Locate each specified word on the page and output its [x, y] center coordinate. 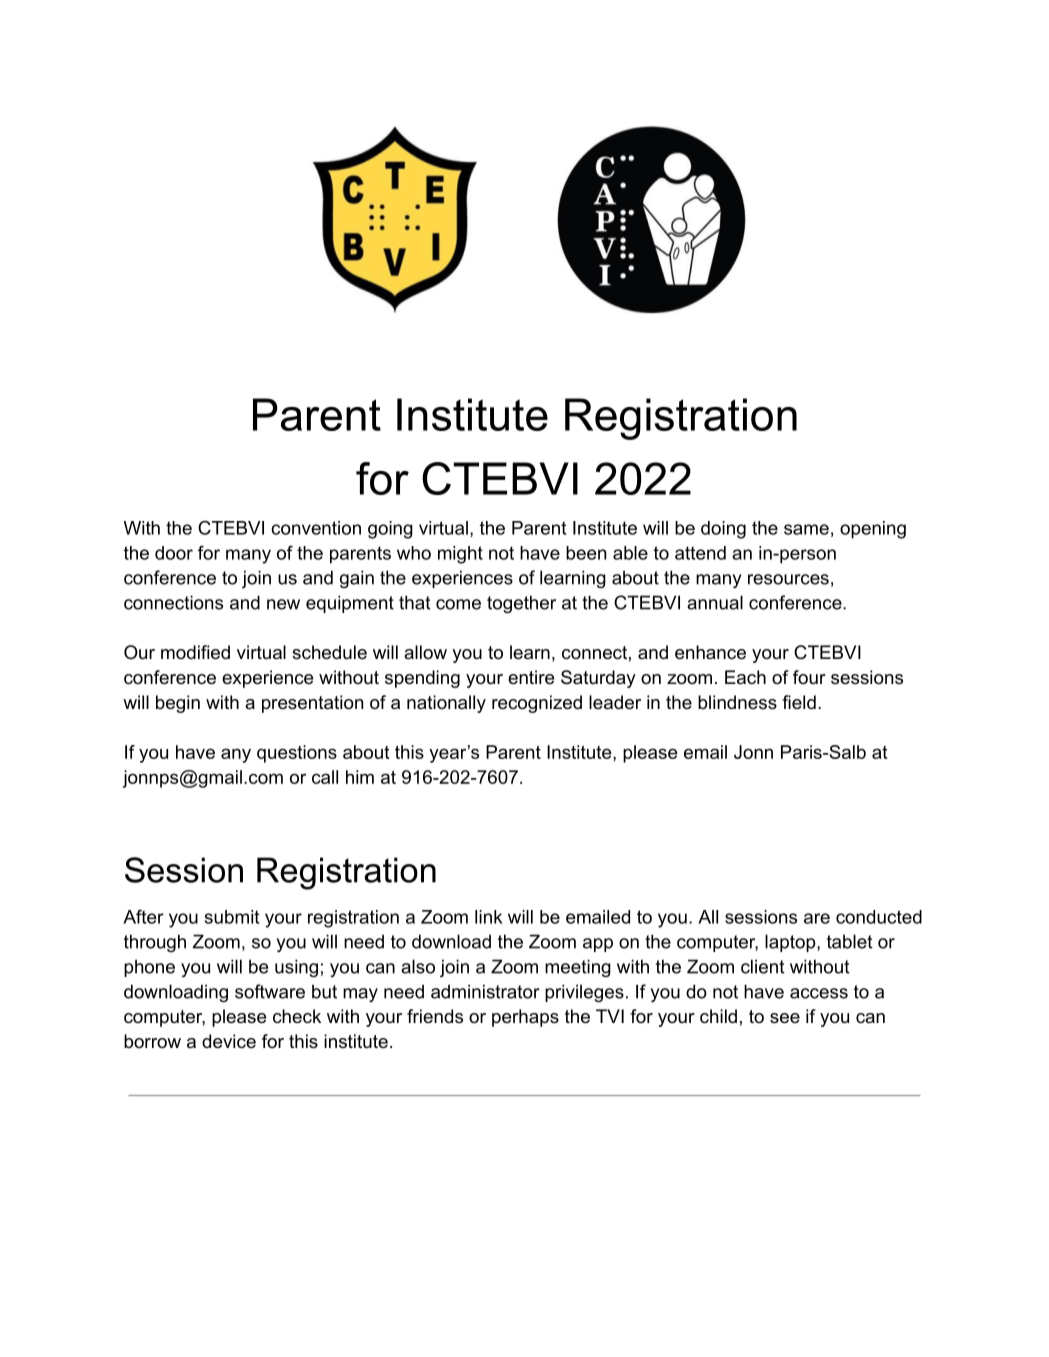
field [799, 702]
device [229, 1041]
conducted [879, 917]
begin [178, 704]
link [489, 917]
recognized [537, 704]
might [460, 555]
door [174, 553]
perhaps [525, 1018]
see [785, 1018]
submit [232, 917]
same [806, 529]
